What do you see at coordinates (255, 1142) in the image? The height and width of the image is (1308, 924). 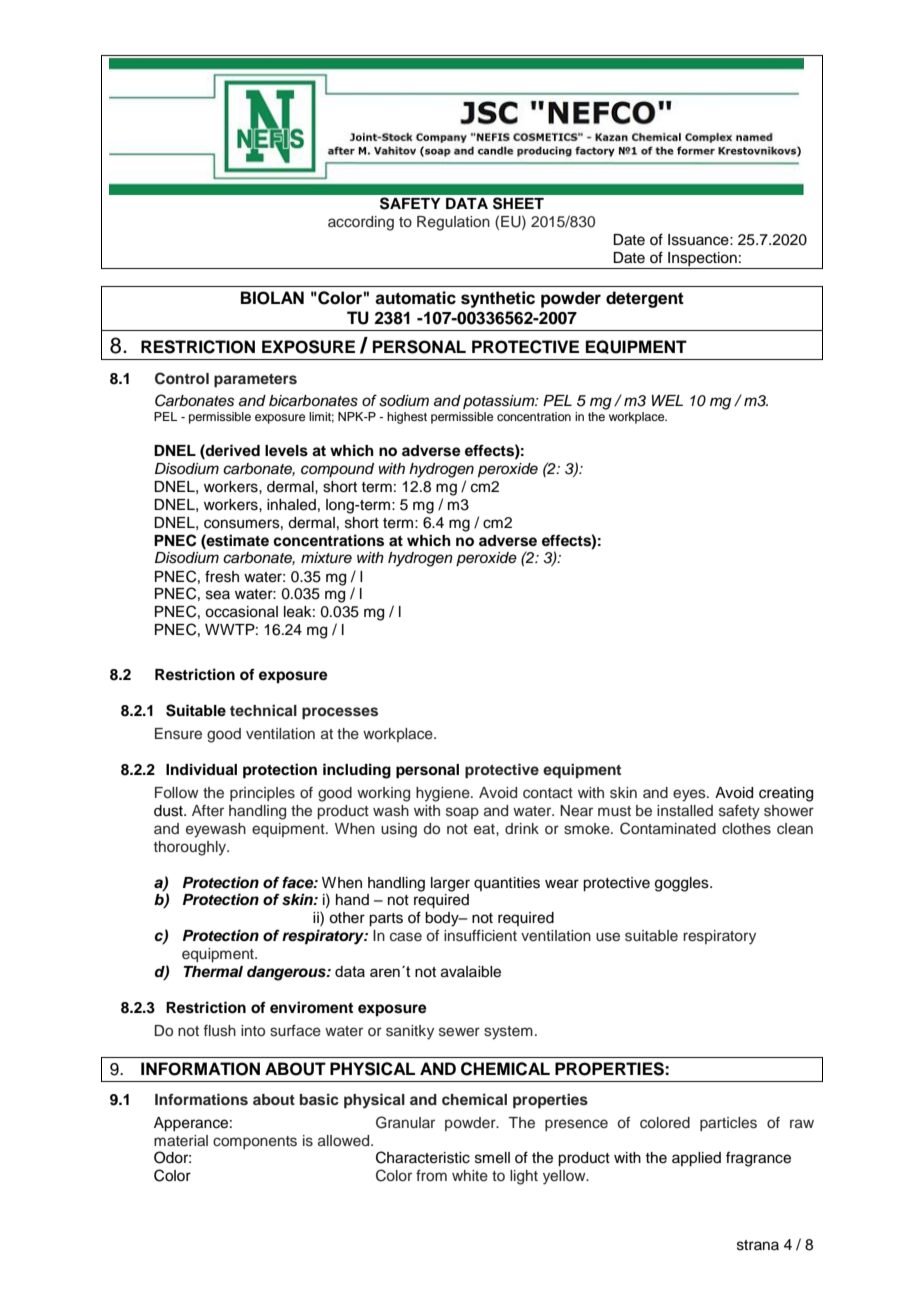 I see `components` at bounding box center [255, 1142].
